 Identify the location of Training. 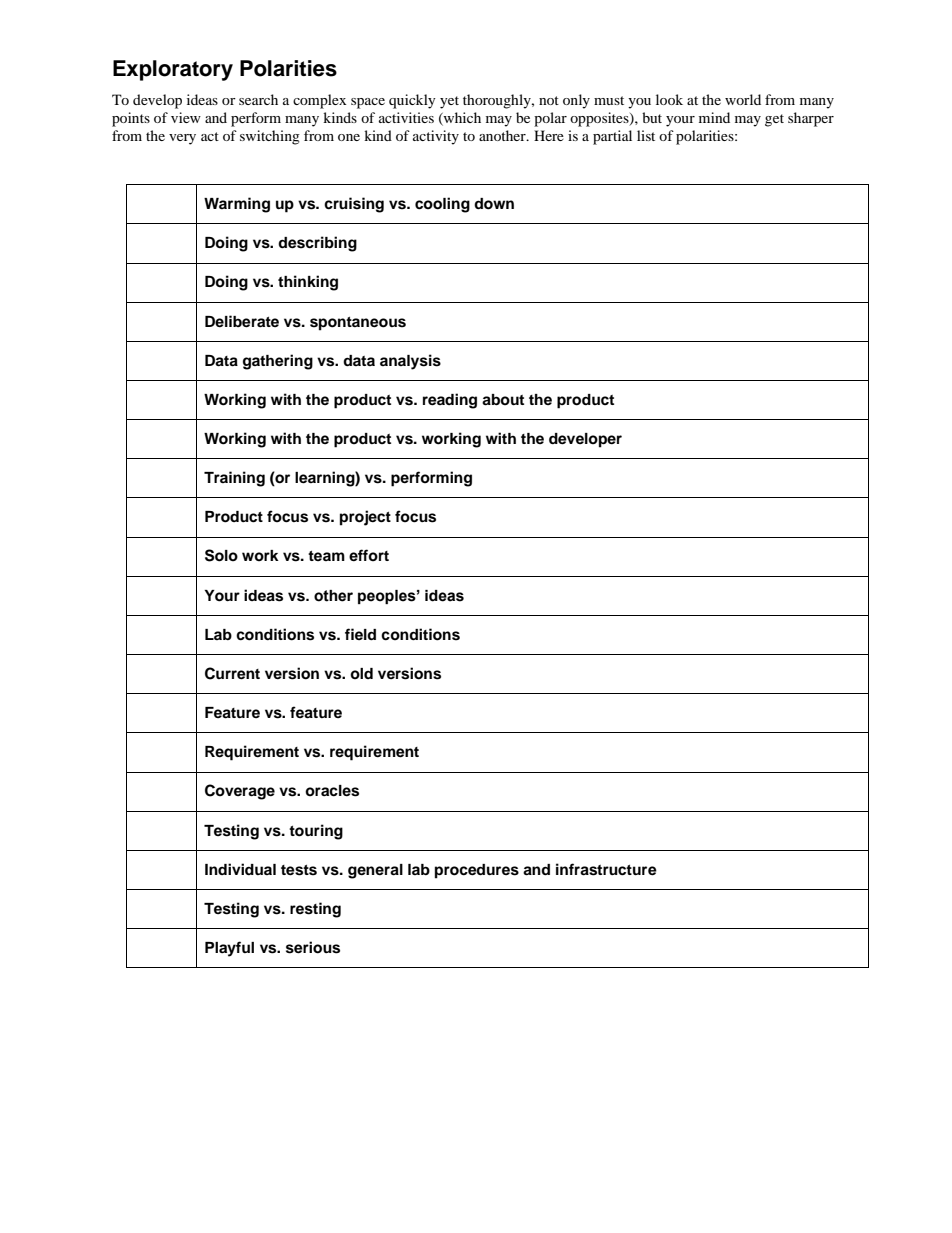
(234, 479).
